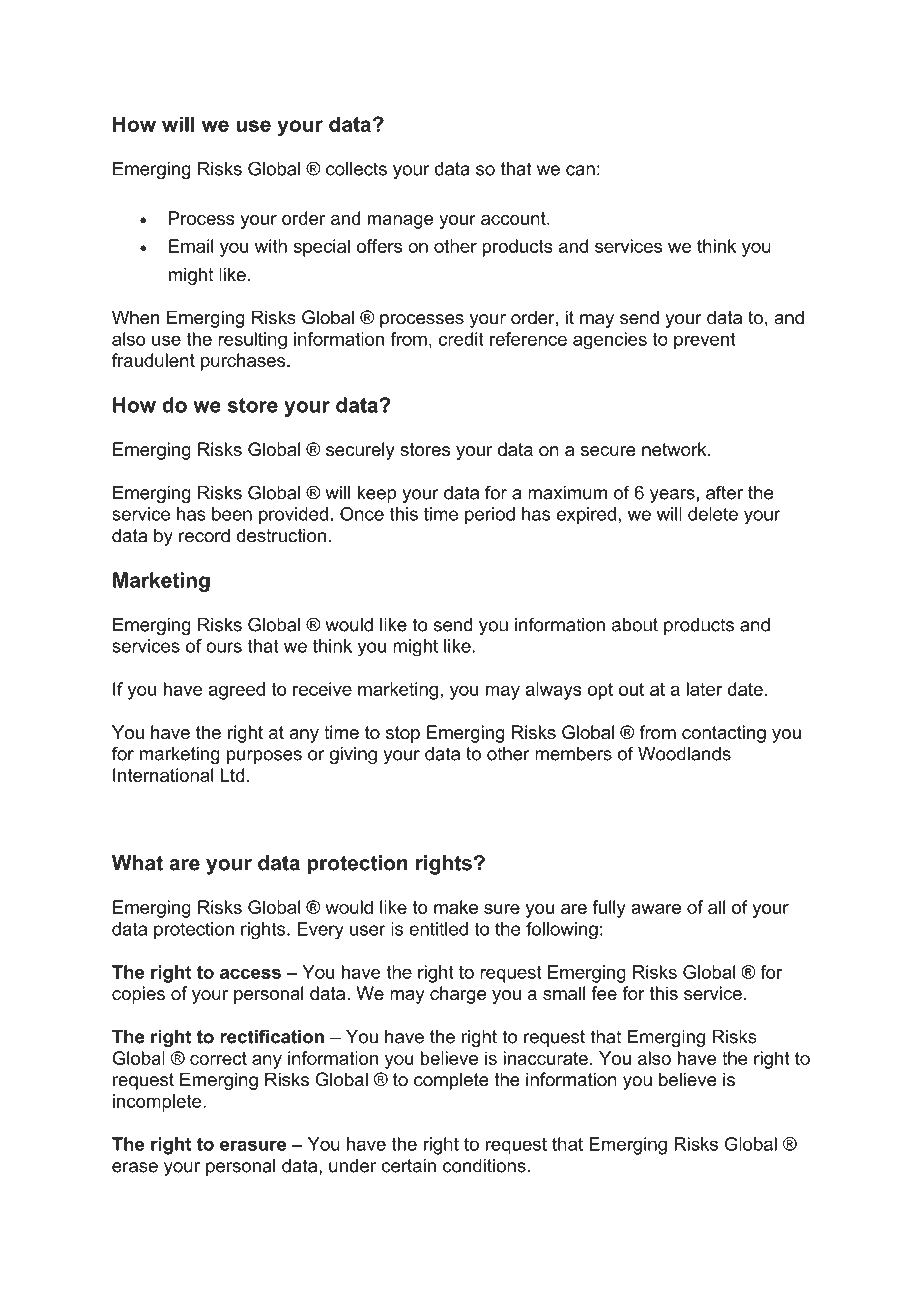  I want to click on manage, so click(400, 222).
